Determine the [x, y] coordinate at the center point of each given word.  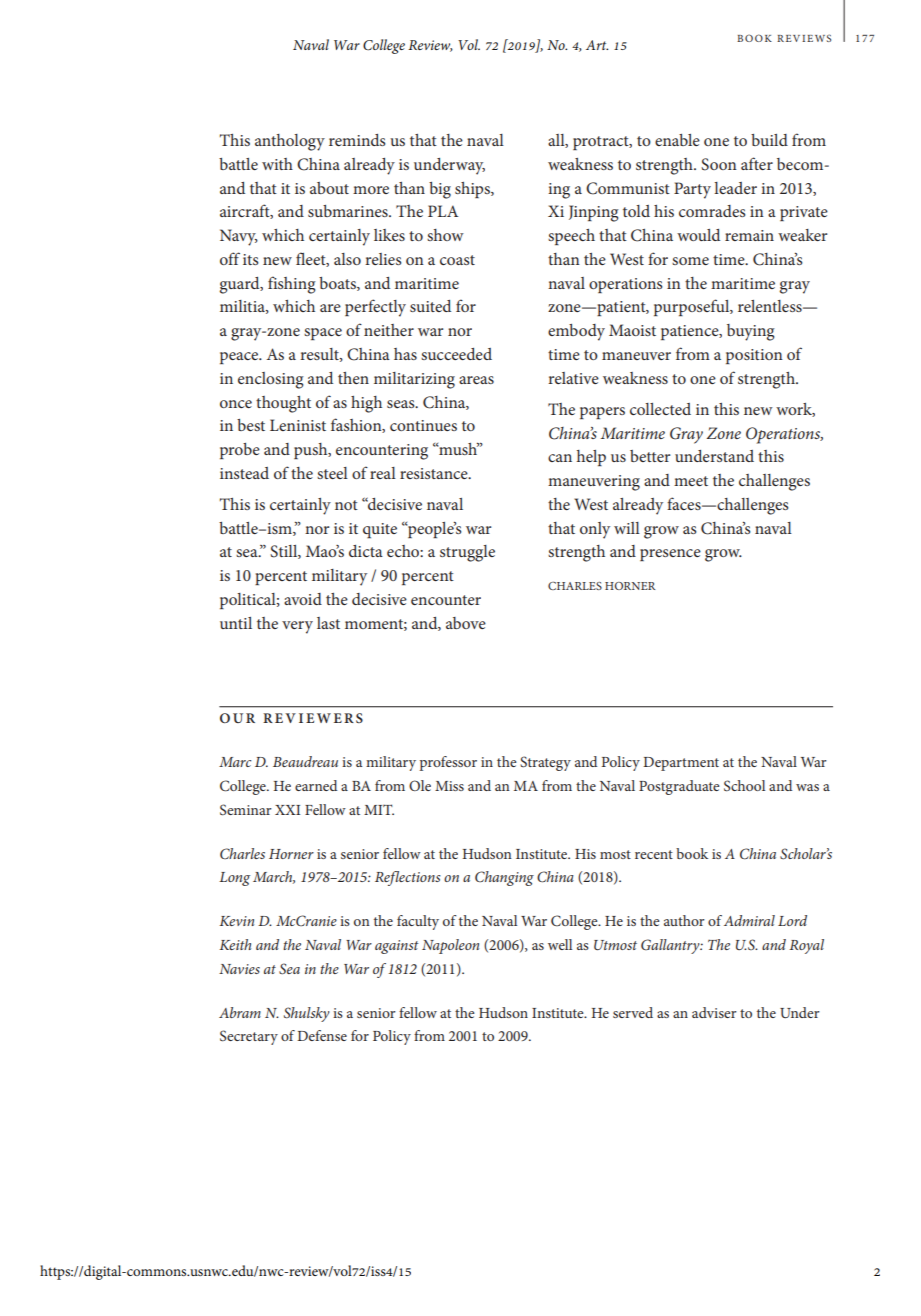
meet [691, 481]
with [277, 164]
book [692, 853]
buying [751, 332]
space [323, 334]
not [346, 505]
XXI [287, 810]
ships [473, 190]
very [297, 627]
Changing [504, 878]
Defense [322, 1035]
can [560, 458]
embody [576, 332]
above [466, 623]
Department [681, 764]
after [757, 163]
